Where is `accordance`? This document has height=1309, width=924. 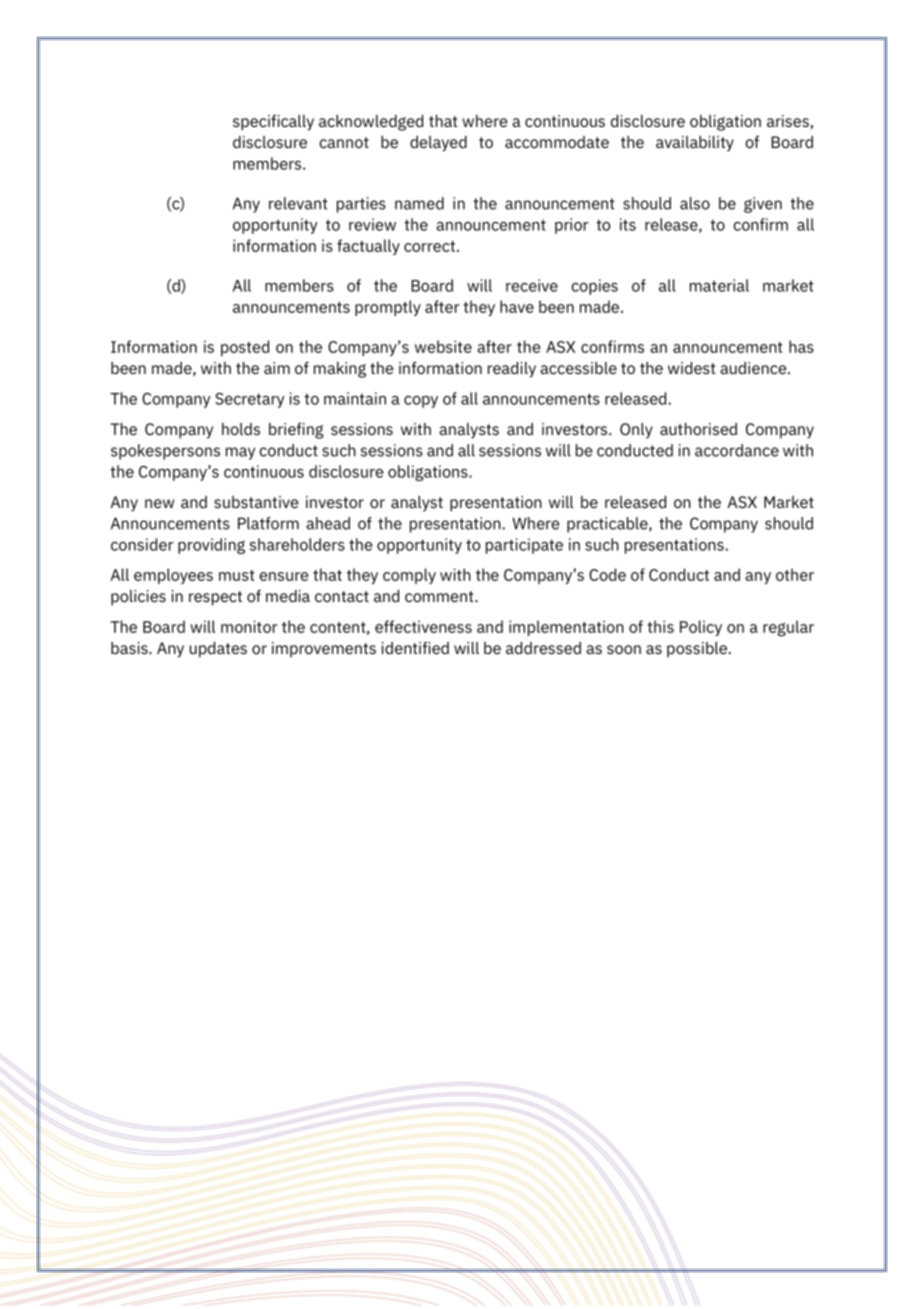 accordance is located at coordinates (737, 450).
